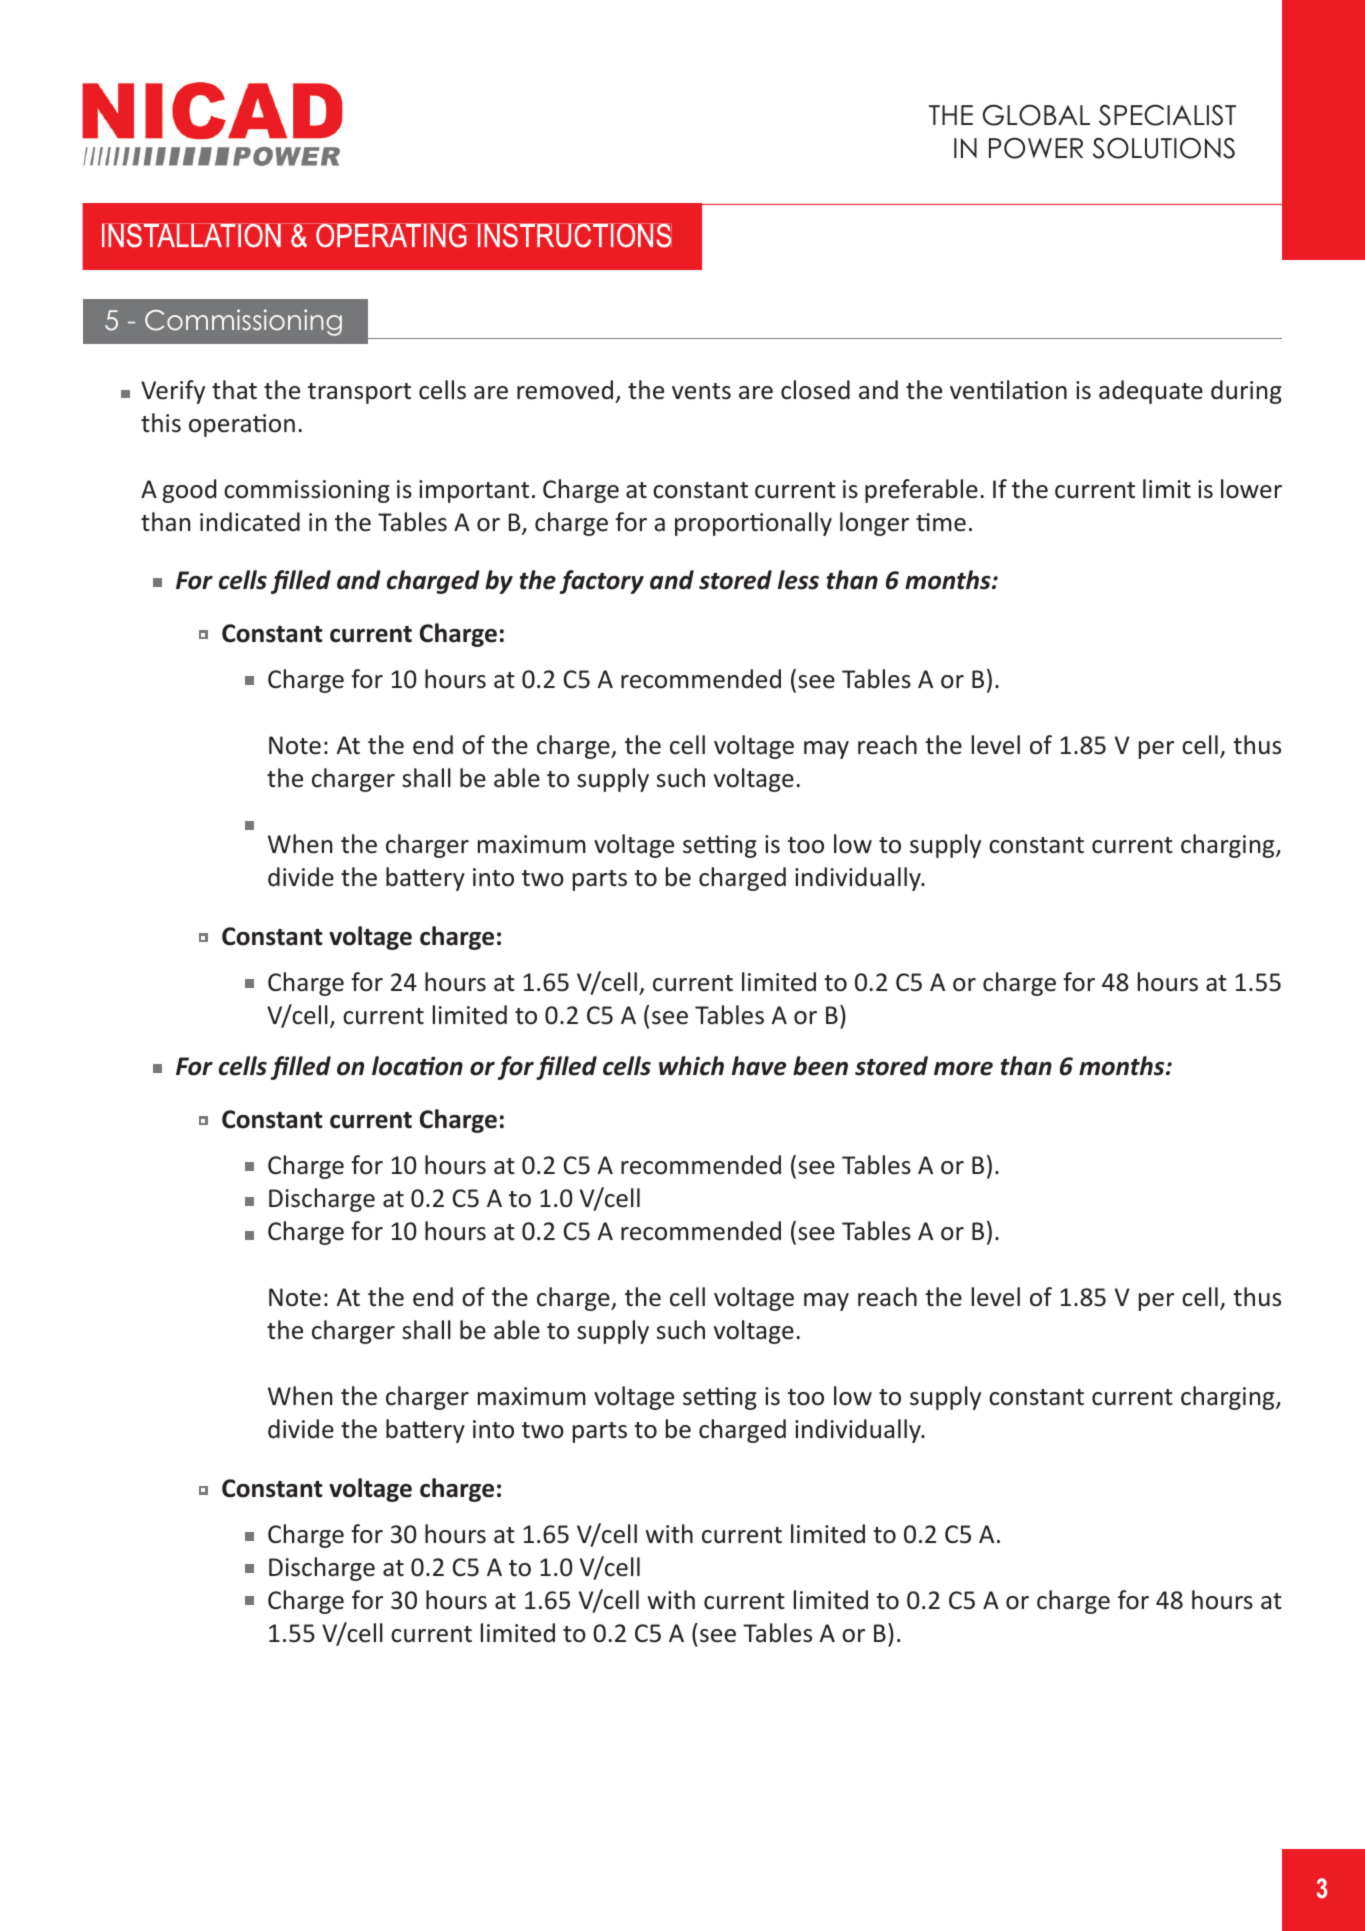 This screenshot has height=1931, width=1365. What do you see at coordinates (573, 235) in the screenshot?
I see `INSTRUCTIONS` at bounding box center [573, 235].
